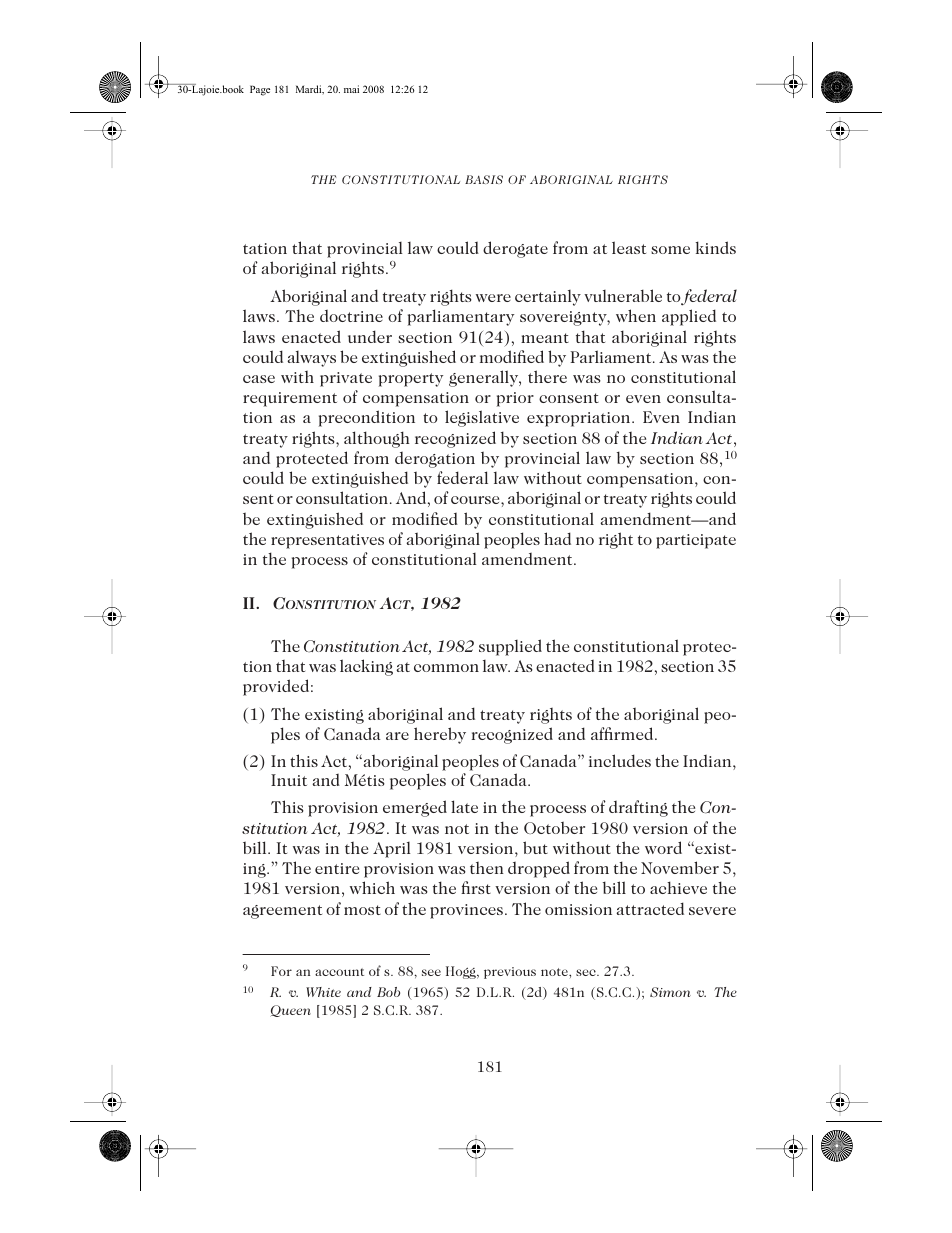 This document has width=952, height=1233. What do you see at coordinates (670, 250) in the document?
I see `some` at bounding box center [670, 250].
